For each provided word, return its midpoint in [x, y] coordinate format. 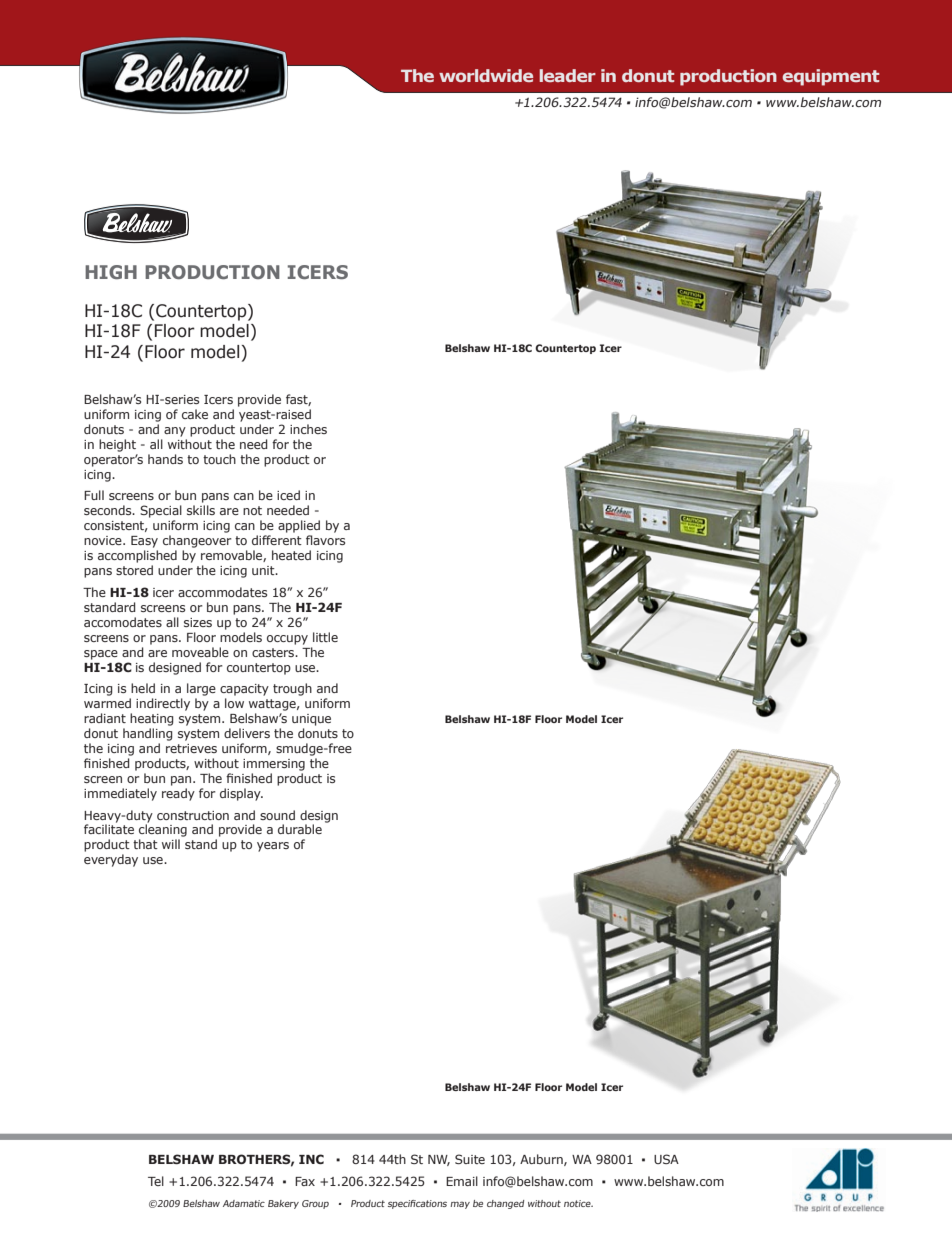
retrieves [191, 748]
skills [201, 510]
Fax [305, 1181]
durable [300, 829]
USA [666, 1159]
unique [311, 720]
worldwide [486, 75]
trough [292, 689]
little [325, 637]
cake [195, 414]
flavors [325, 540]
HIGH [111, 272]
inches [308, 429]
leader [567, 75]
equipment [830, 77]
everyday [111, 860]
